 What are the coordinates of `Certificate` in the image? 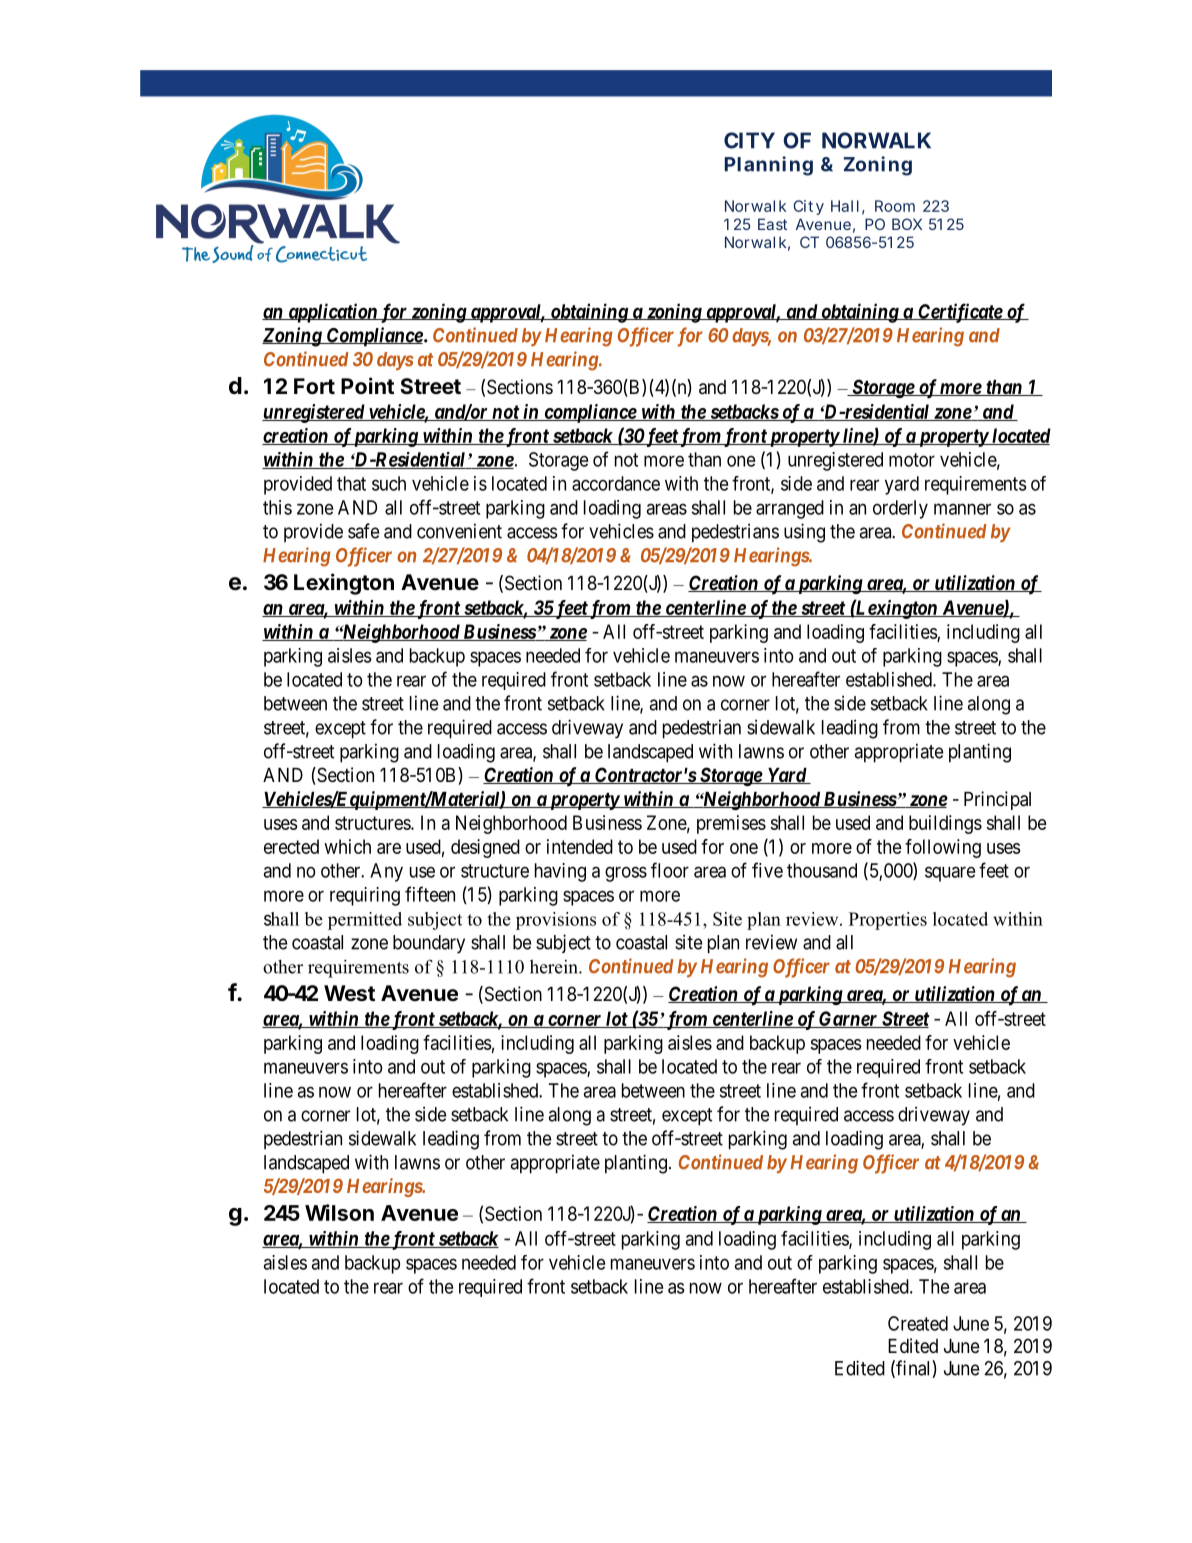 It's located at (960, 313).
